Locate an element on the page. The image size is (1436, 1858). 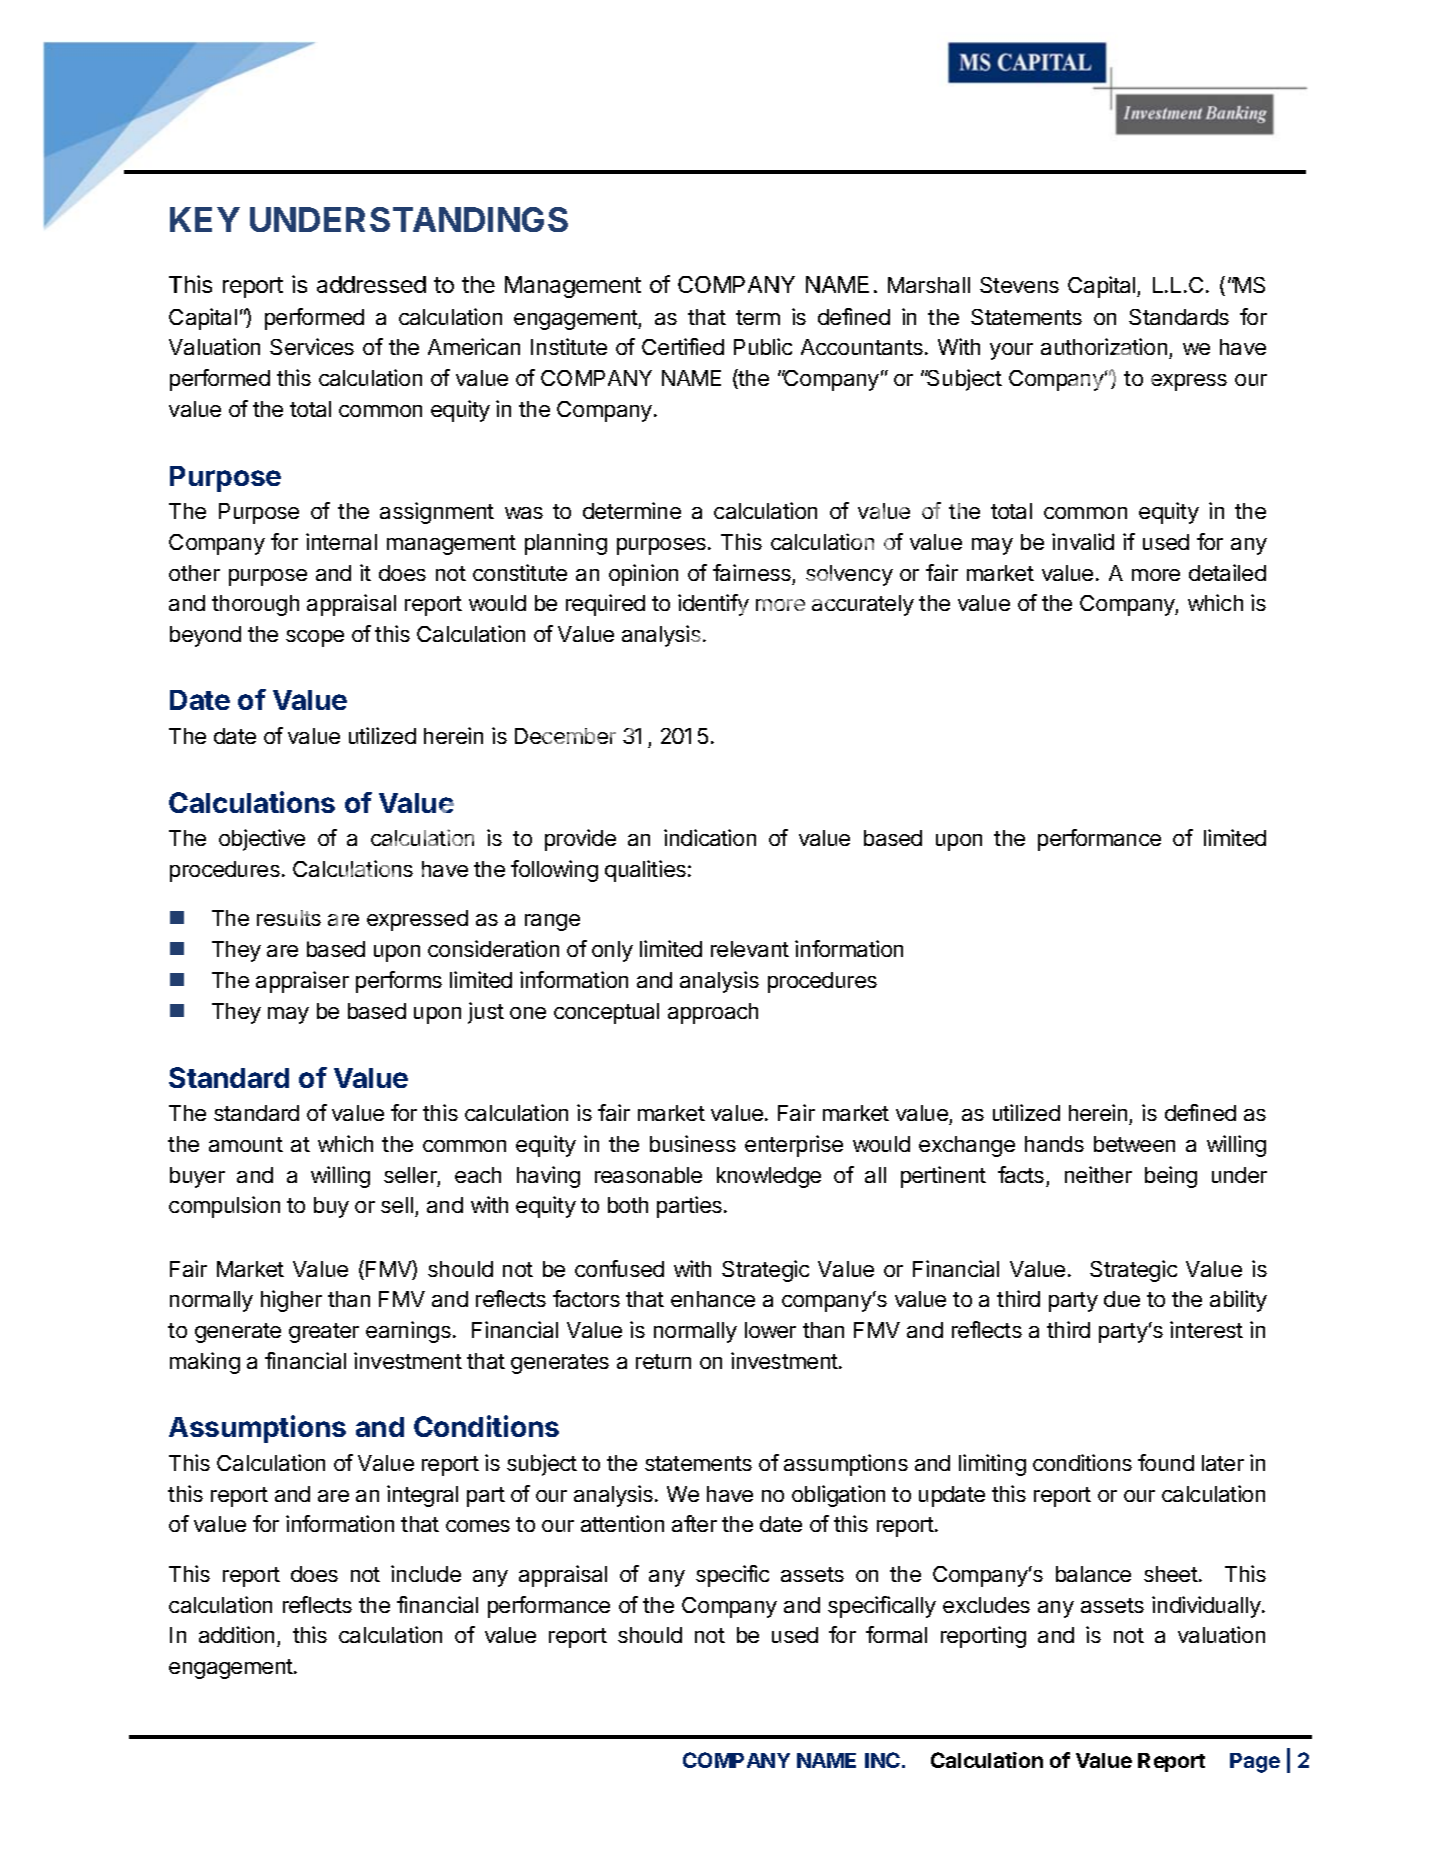
approach is located at coordinates (713, 1013).
